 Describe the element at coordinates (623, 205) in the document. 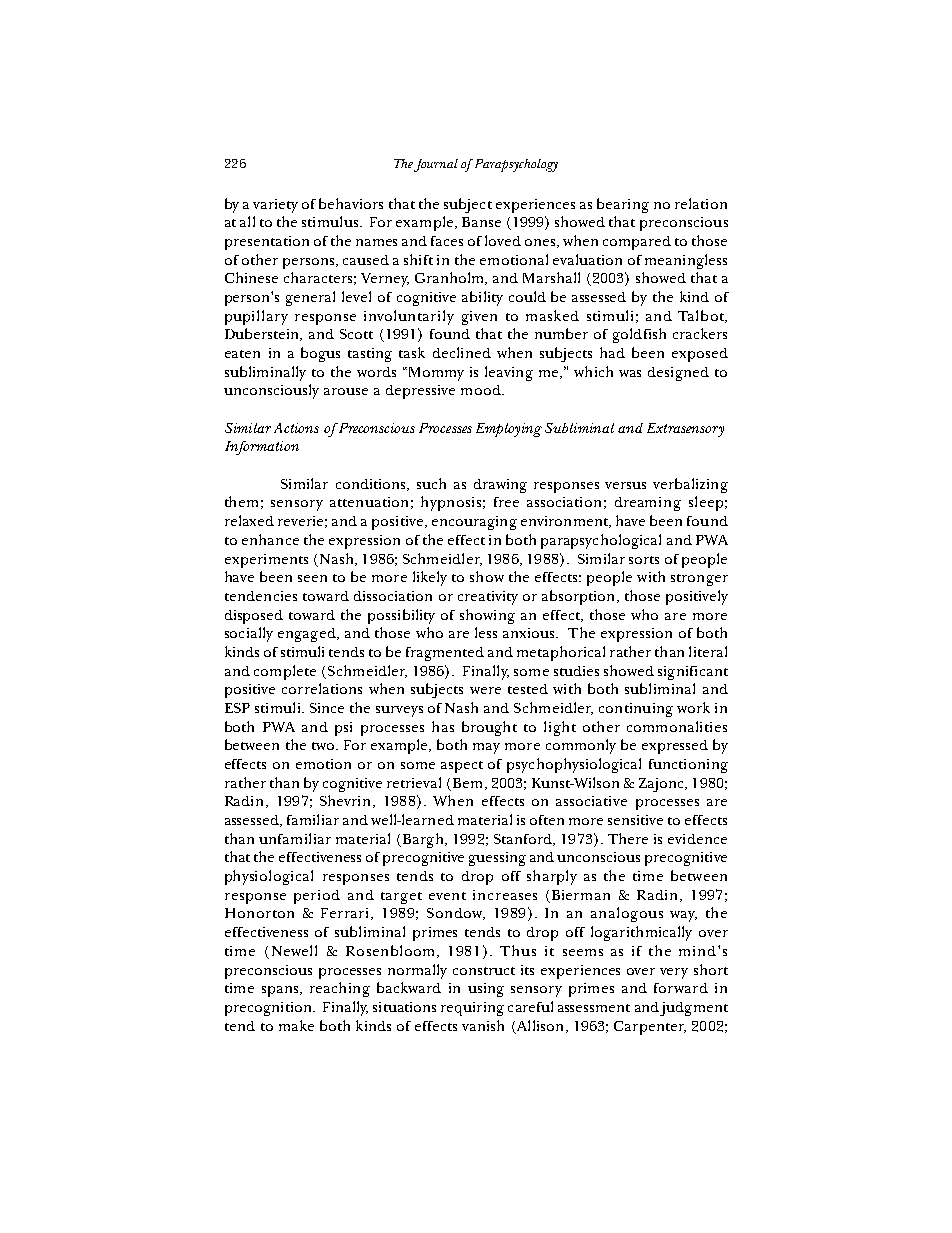

I see `bearing` at that location.
